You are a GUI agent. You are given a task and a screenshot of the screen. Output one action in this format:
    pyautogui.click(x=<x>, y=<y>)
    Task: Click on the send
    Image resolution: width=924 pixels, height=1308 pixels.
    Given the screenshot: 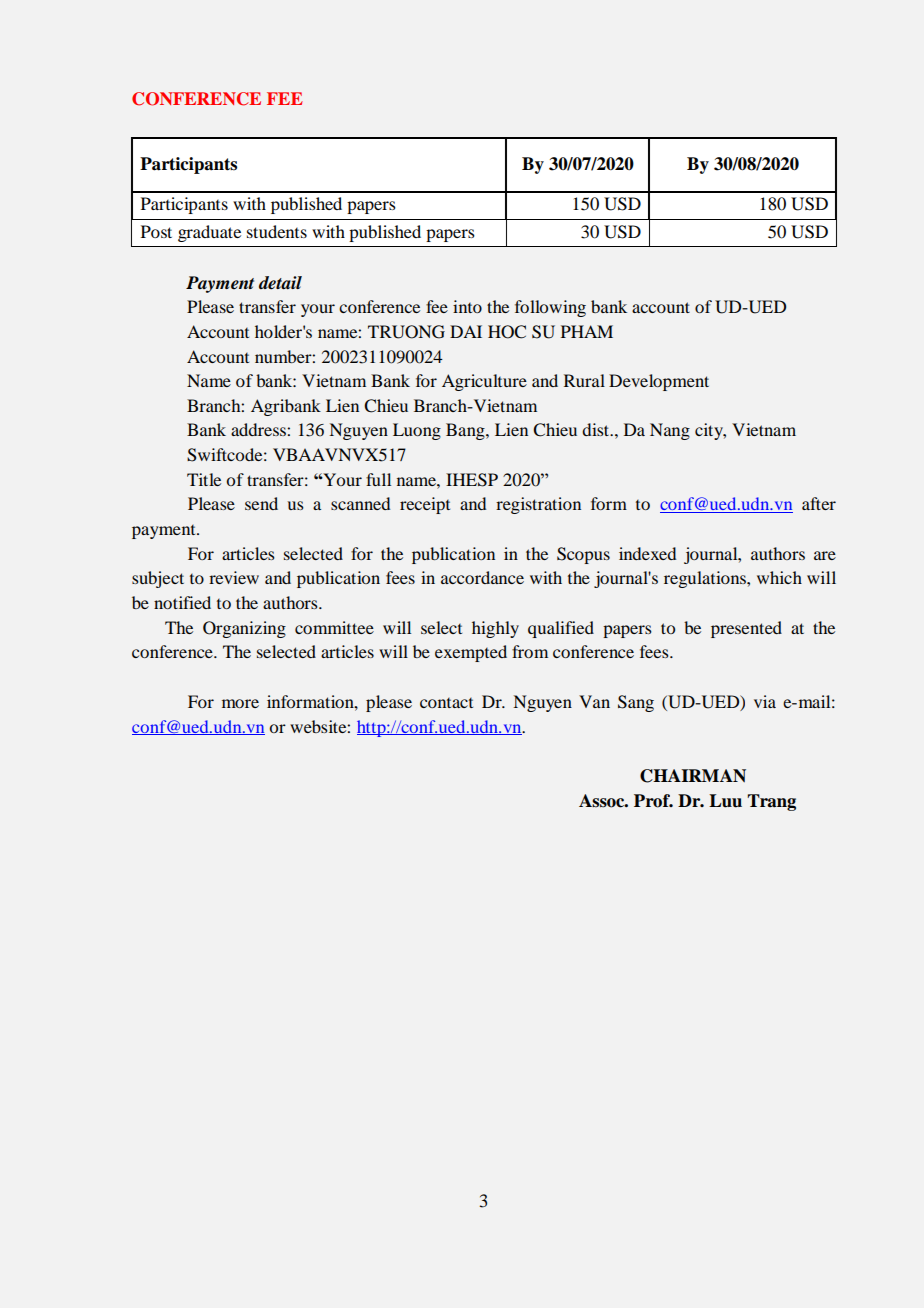 What is the action you would take?
    pyautogui.click(x=261, y=503)
